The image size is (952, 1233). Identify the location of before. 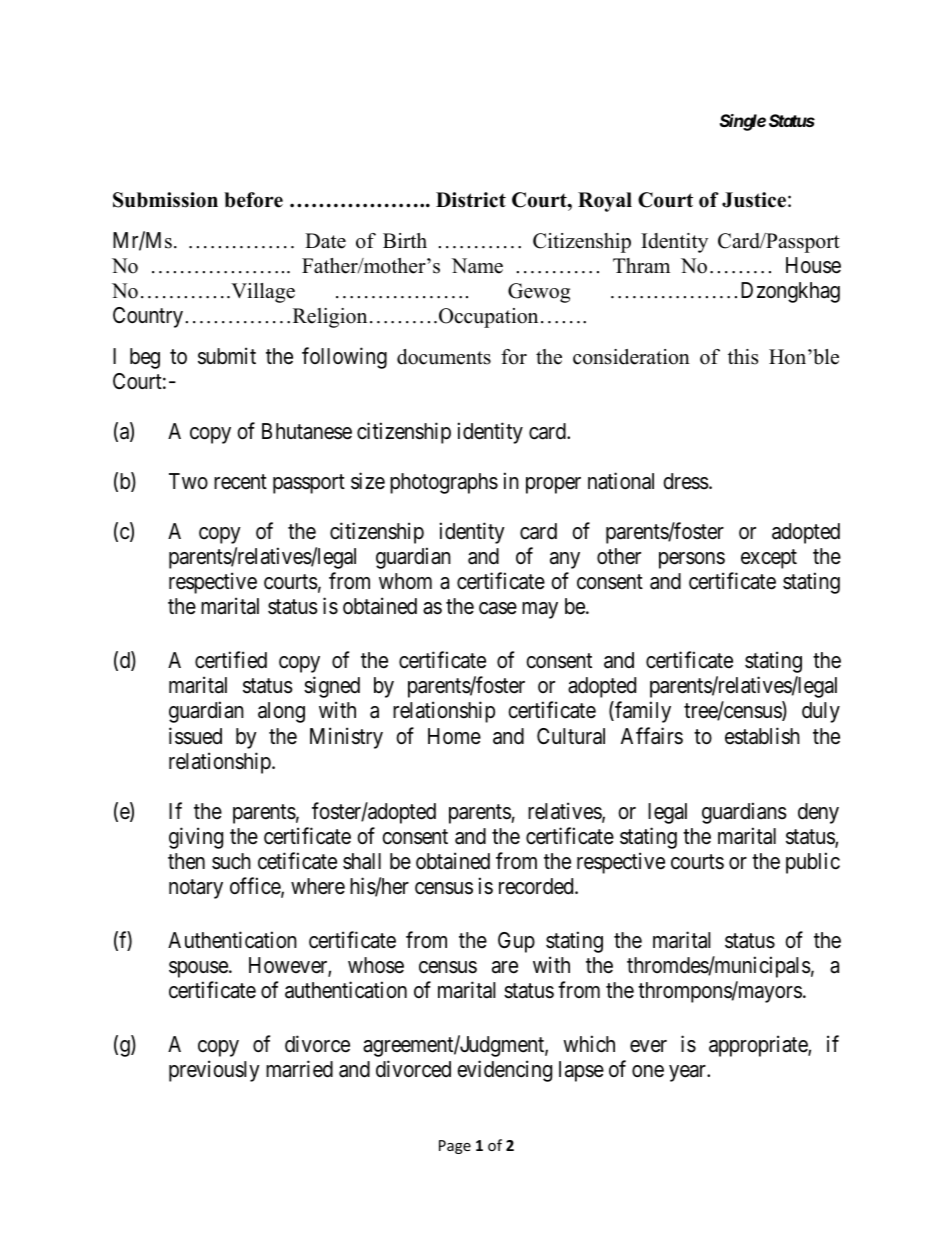
(253, 200).
